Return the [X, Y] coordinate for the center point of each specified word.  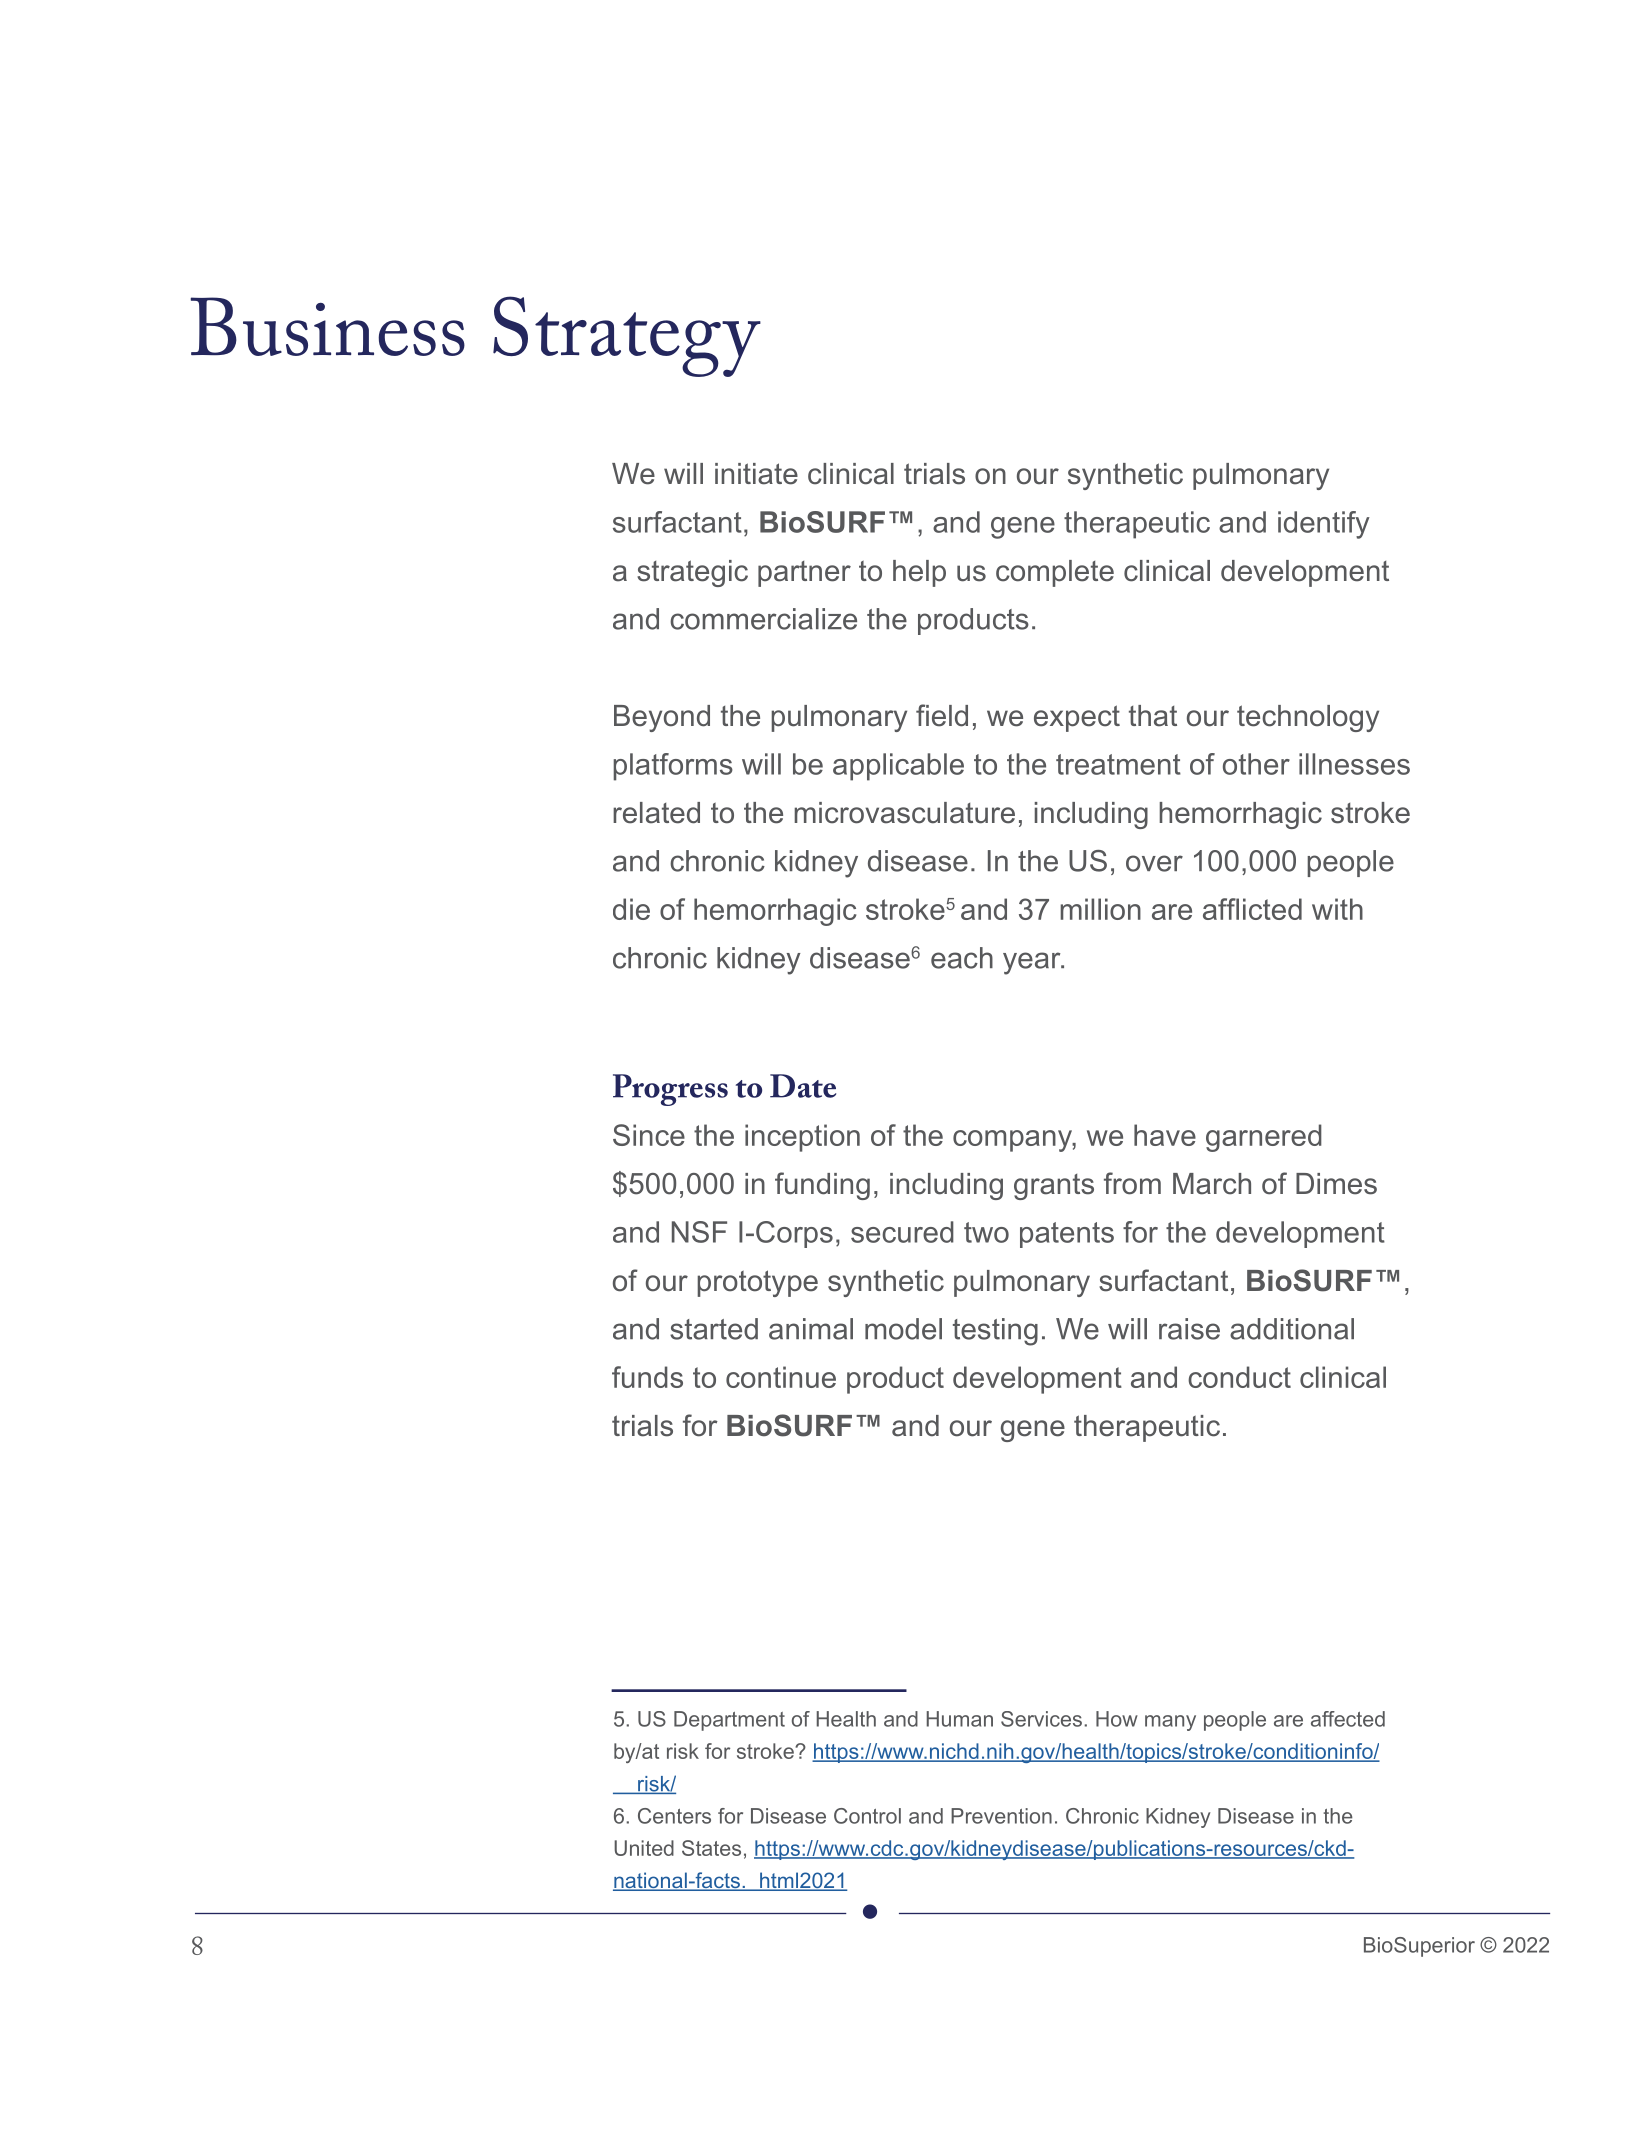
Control [867, 1816]
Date [803, 1086]
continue [781, 1377]
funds [647, 1377]
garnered [1264, 1138]
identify [1324, 525]
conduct [1239, 1377]
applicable [898, 767]
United [644, 1848]
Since [649, 1135]
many [1170, 1723]
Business [327, 326]
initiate [756, 474]
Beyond [662, 718]
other [1256, 764]
